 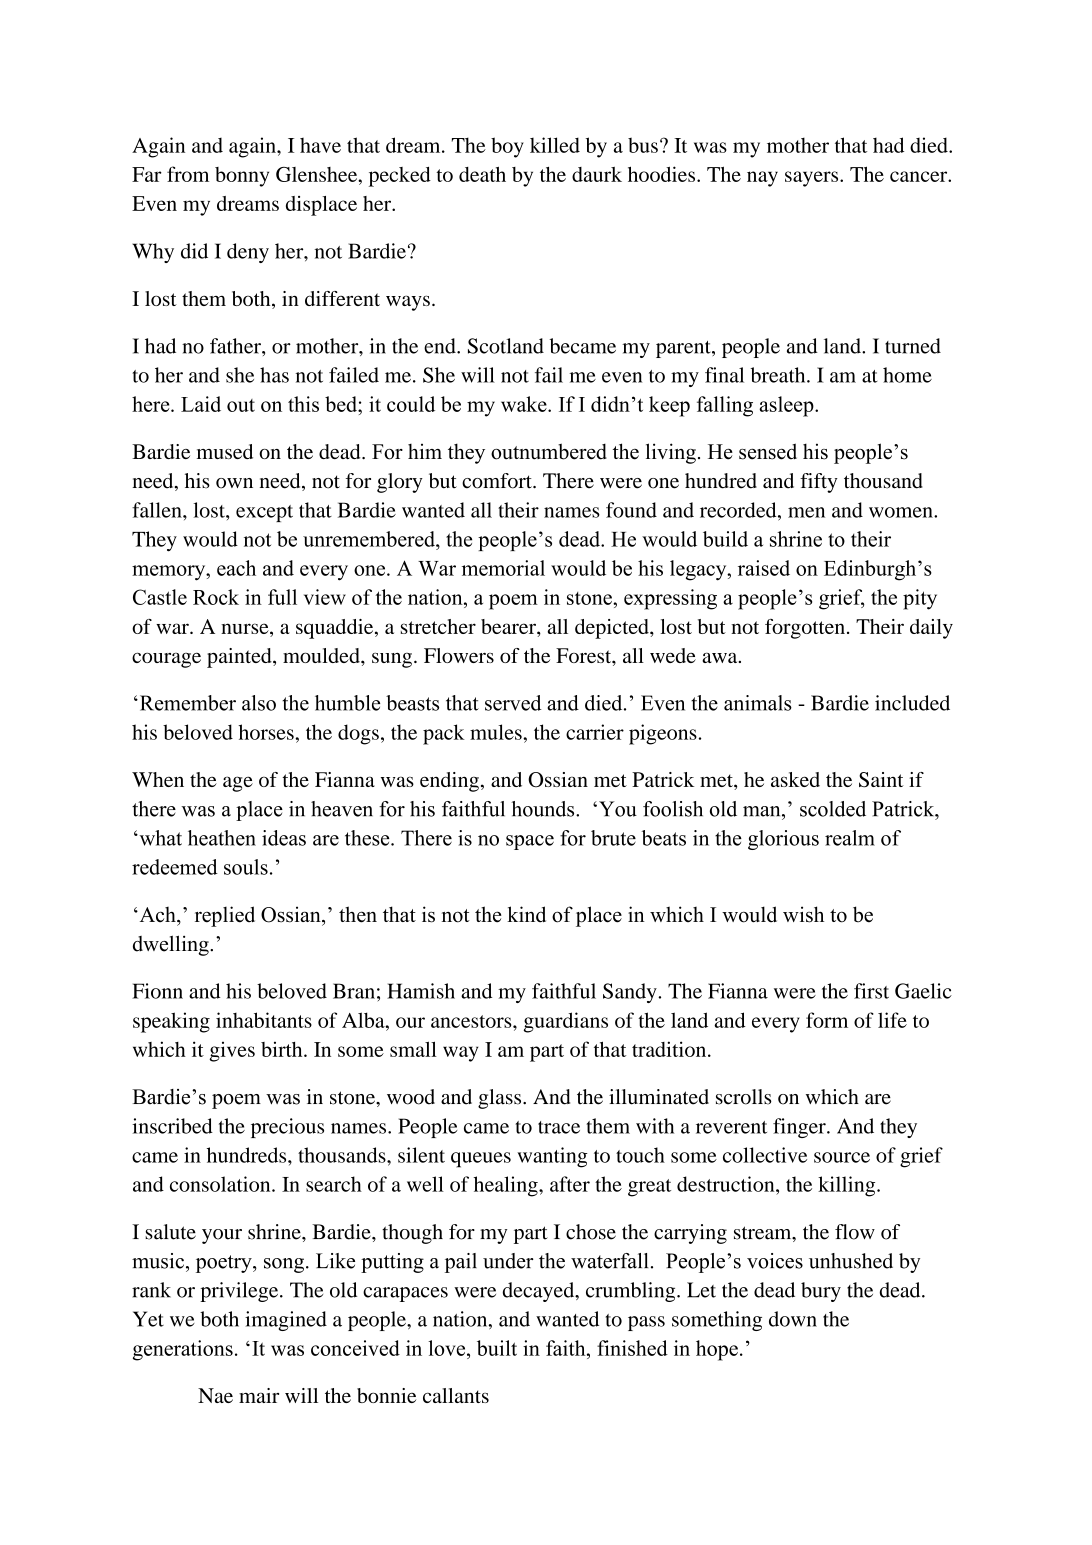 I want to click on gives, so click(x=232, y=1051).
